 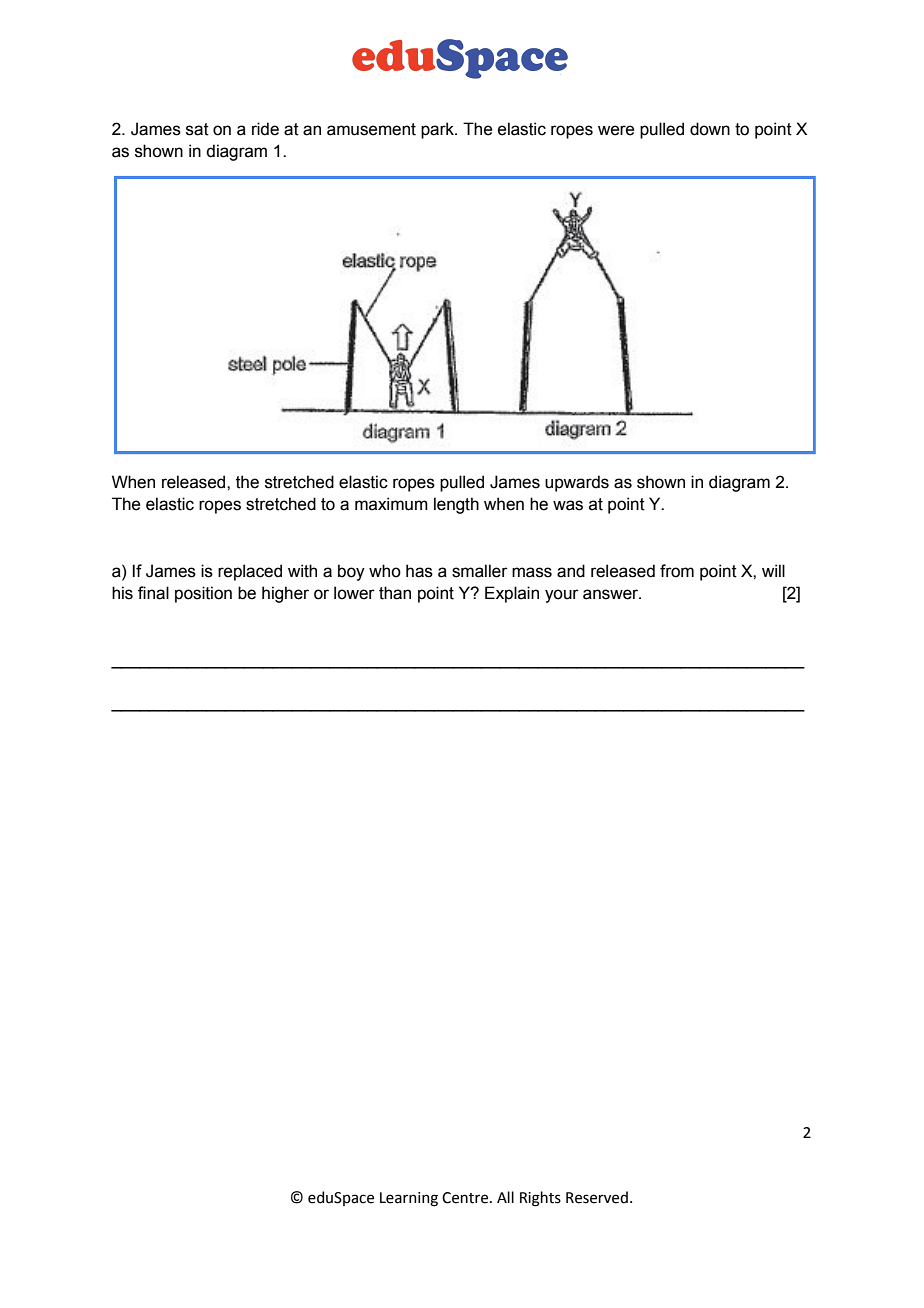 I want to click on position, so click(x=203, y=594).
